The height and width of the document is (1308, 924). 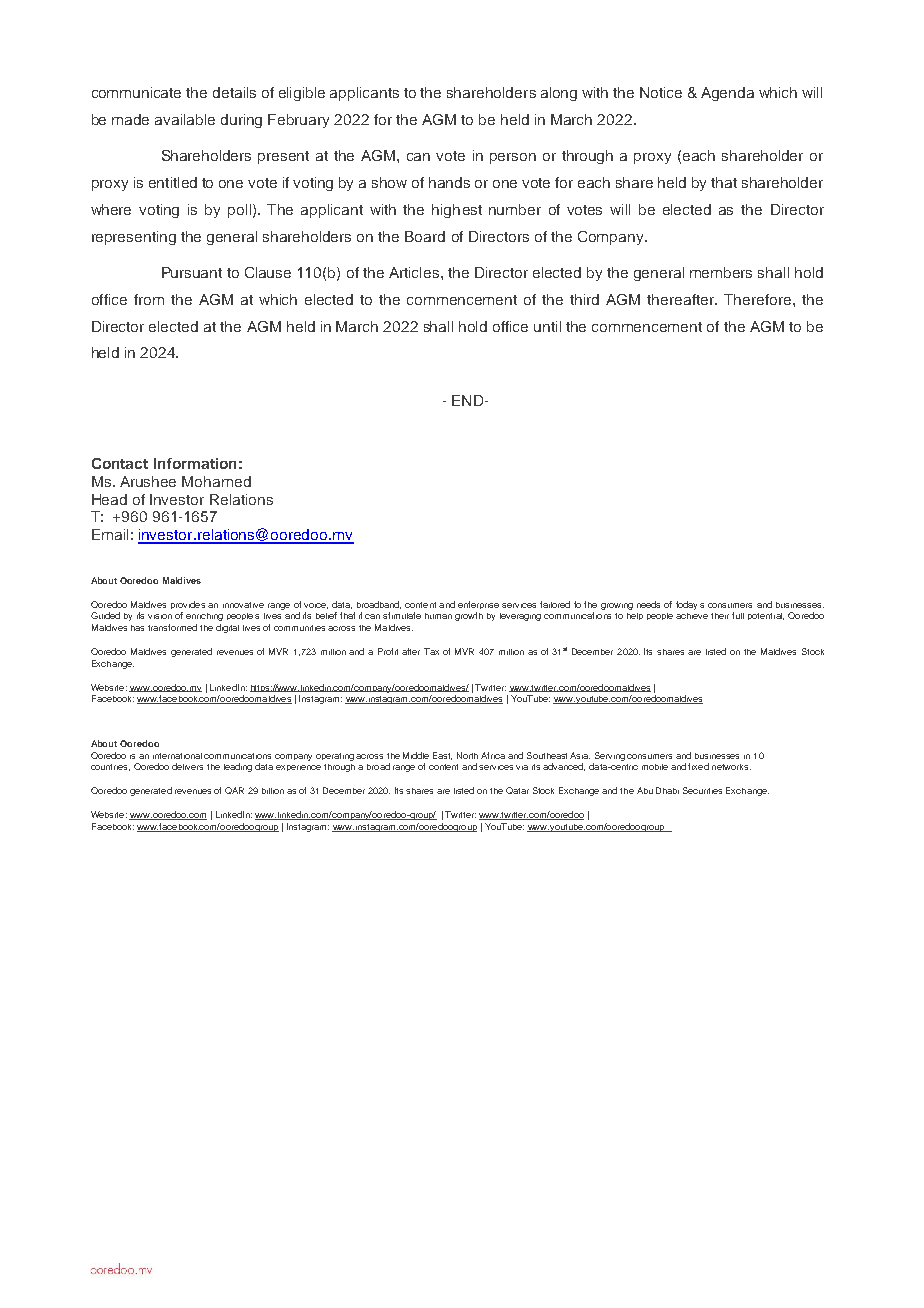 What do you see at coordinates (187, 766) in the document?
I see `delivers` at bounding box center [187, 766].
